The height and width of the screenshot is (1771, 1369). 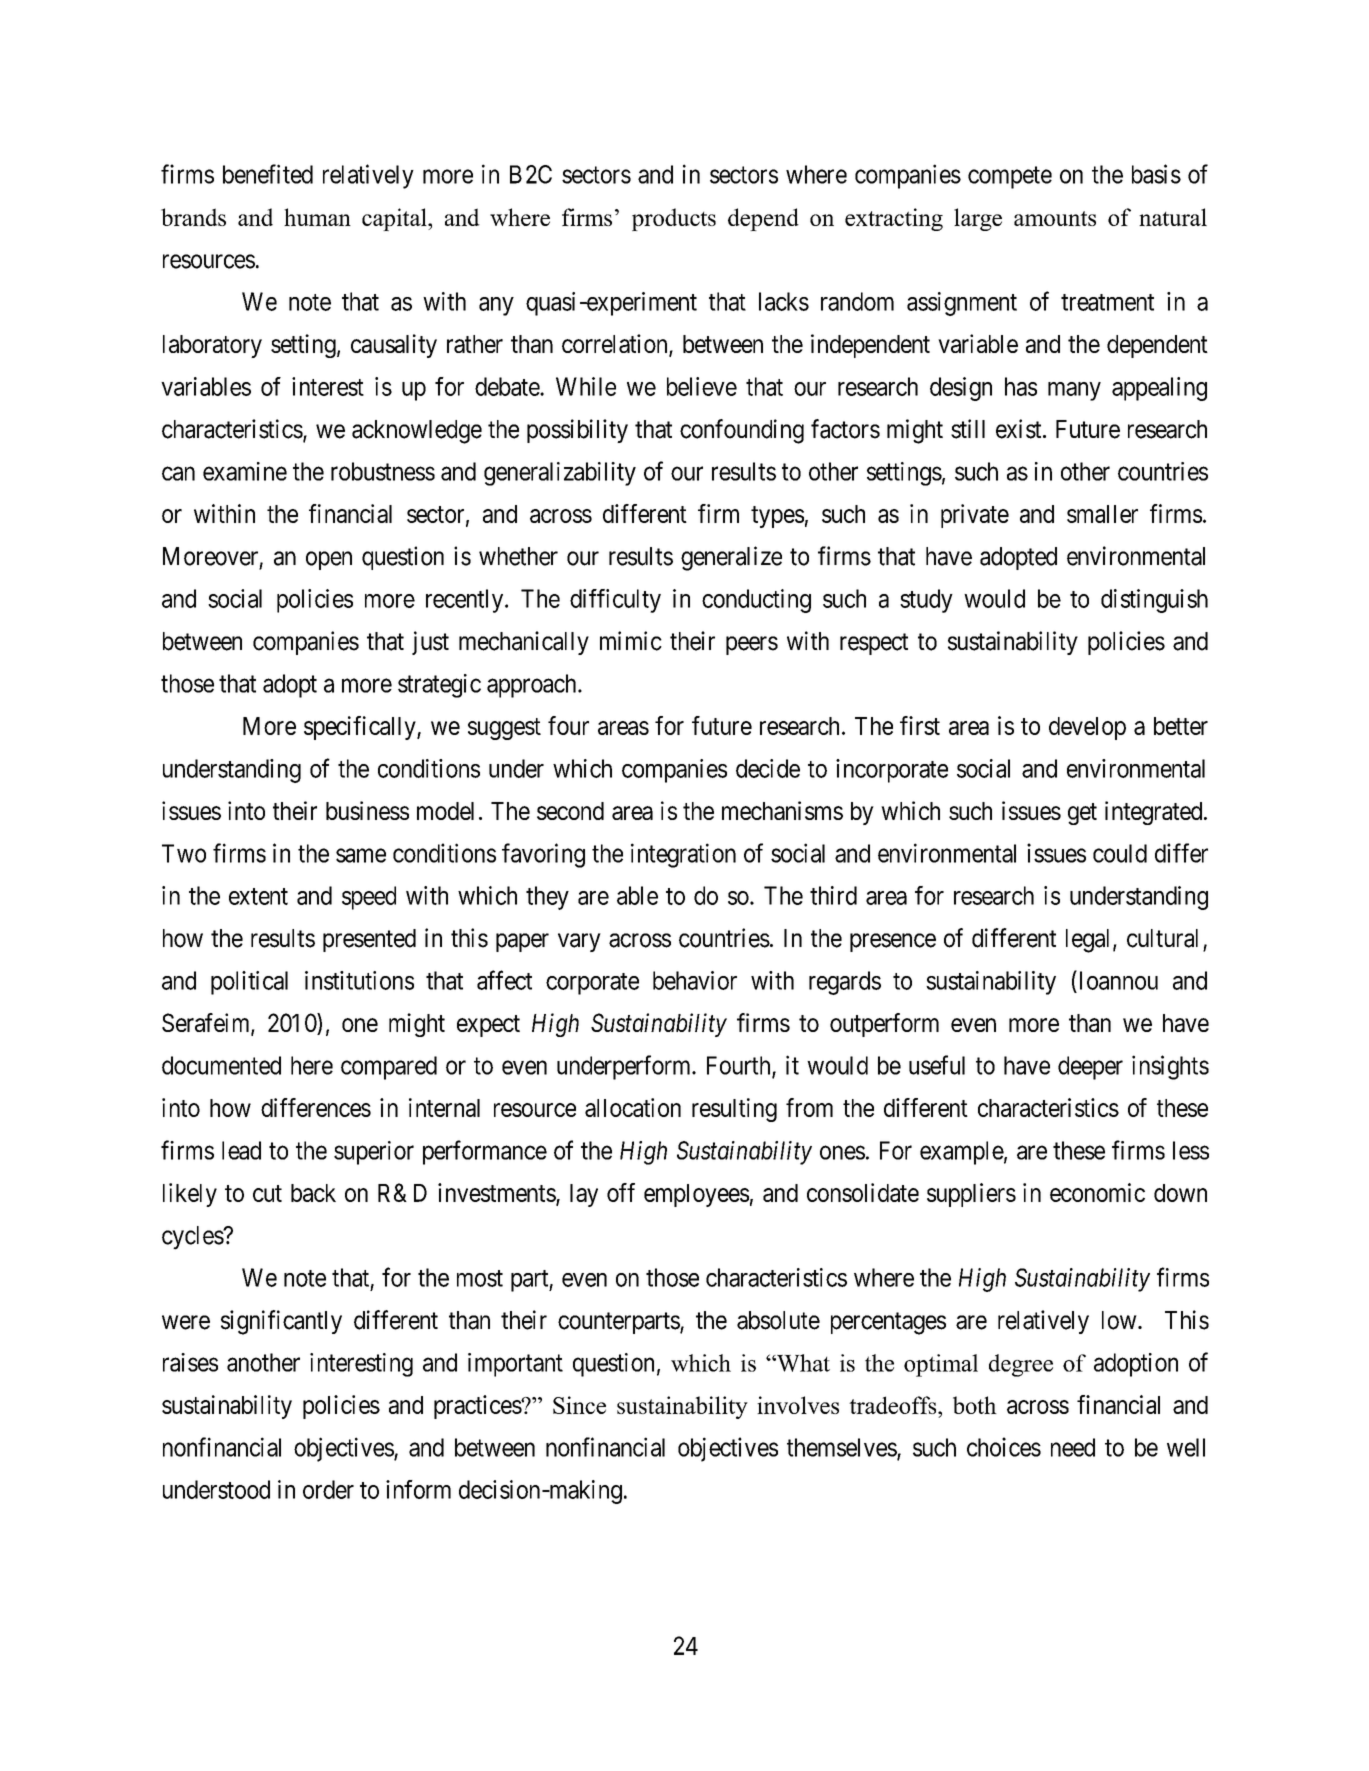 I want to click on order, so click(x=328, y=1489).
